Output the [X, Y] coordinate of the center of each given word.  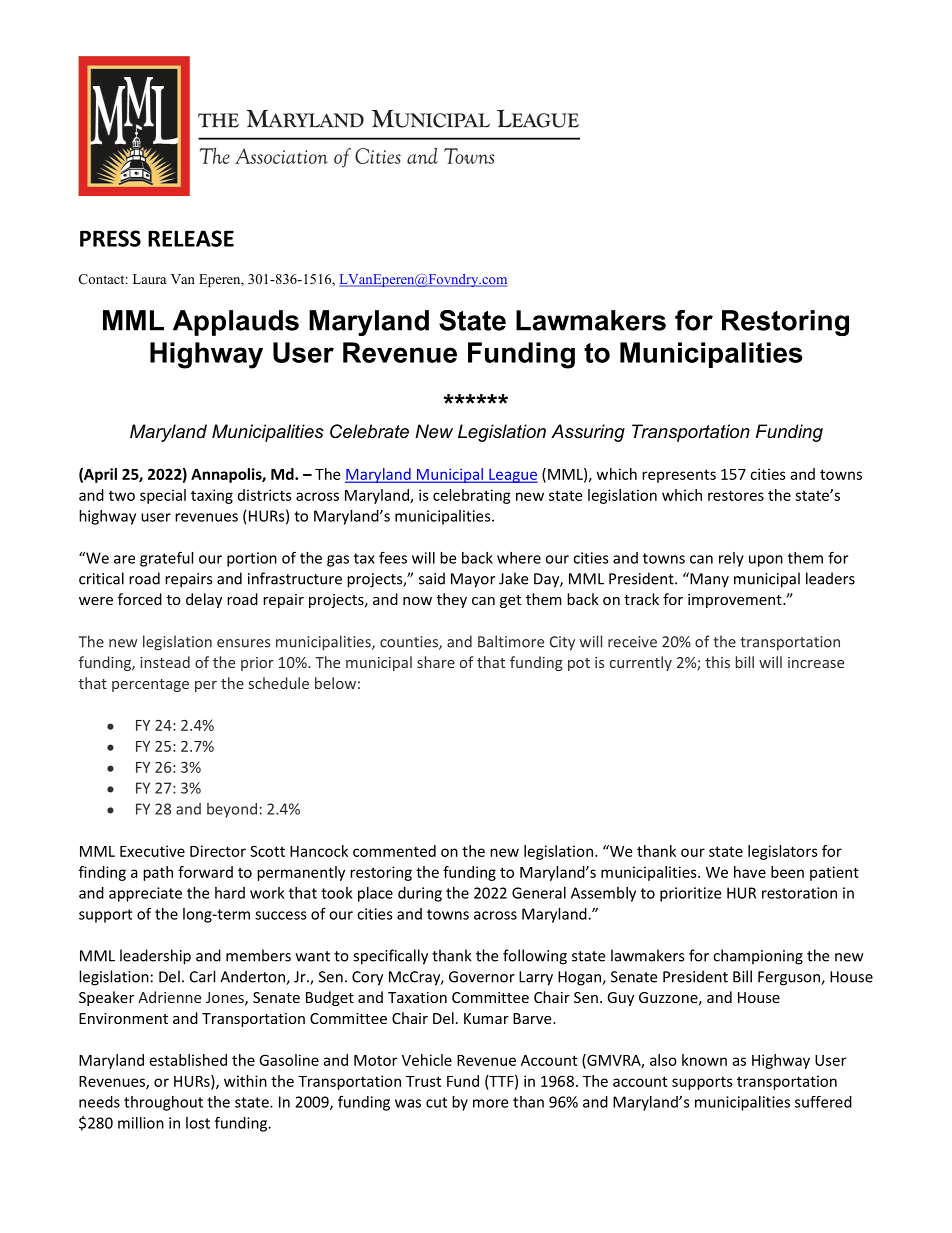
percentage [150, 685]
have [750, 872]
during [420, 894]
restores [736, 495]
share [436, 662]
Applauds [236, 323]
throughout [163, 1103]
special [163, 496]
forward [205, 872]
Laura [149, 279]
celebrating [472, 496]
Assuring [588, 433]
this [717, 662]
